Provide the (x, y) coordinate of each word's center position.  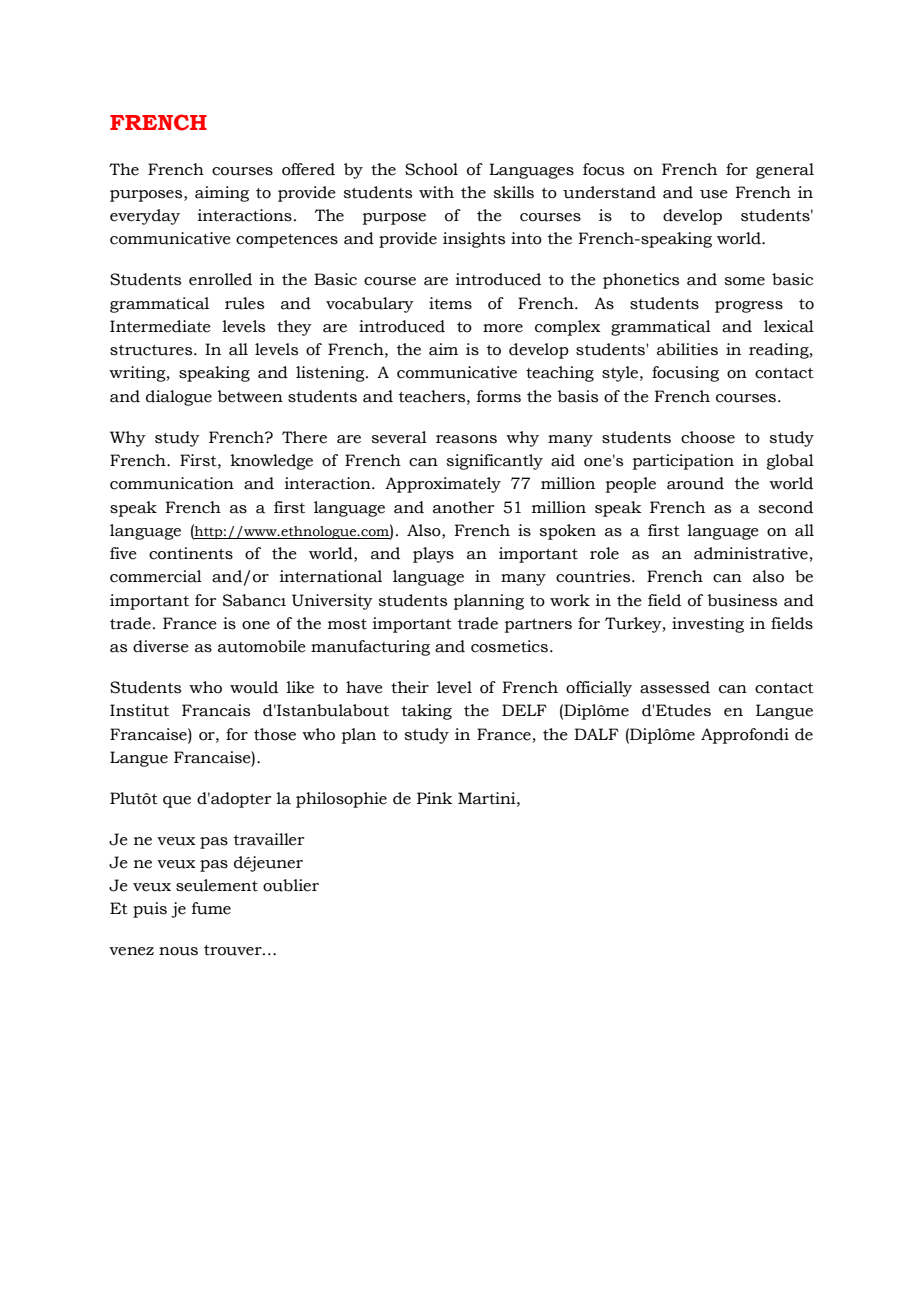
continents (191, 553)
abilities (687, 349)
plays (433, 555)
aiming (222, 194)
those (275, 734)
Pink (435, 798)
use (714, 194)
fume (211, 908)
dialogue (179, 398)
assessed (675, 687)
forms (499, 396)
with (436, 192)
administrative (751, 553)
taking (427, 712)
